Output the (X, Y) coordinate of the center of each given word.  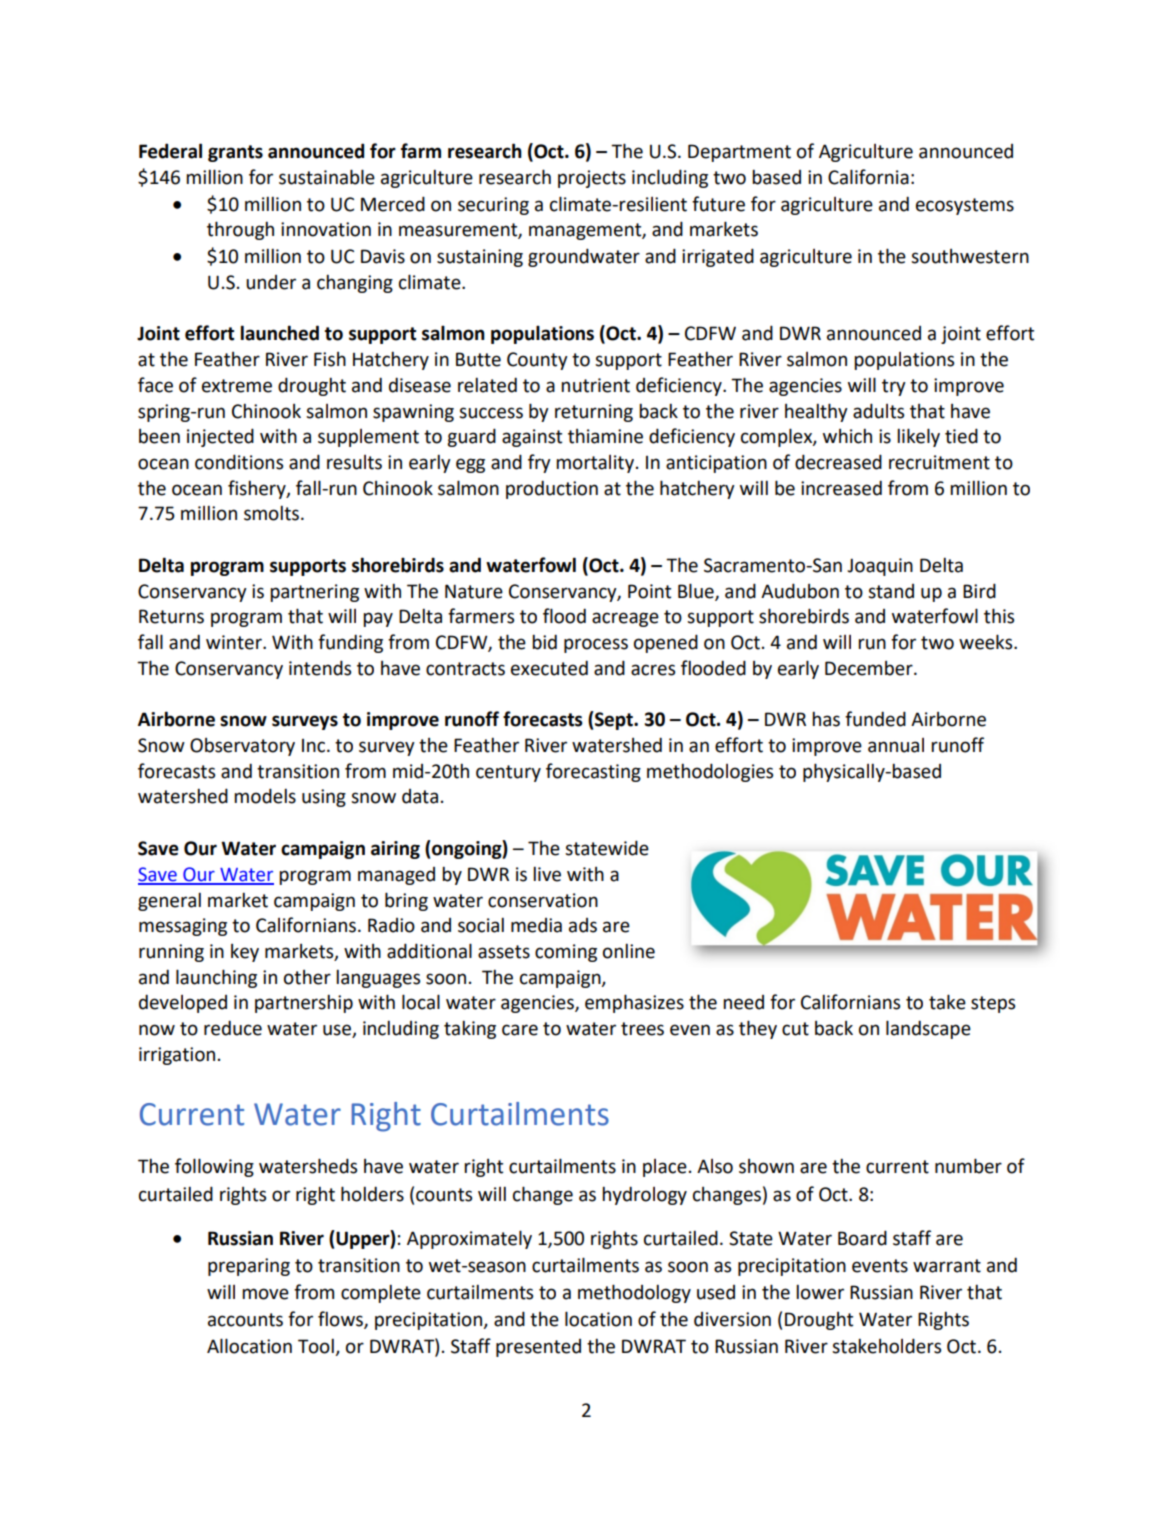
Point (649, 591)
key (245, 953)
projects (592, 179)
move (265, 1294)
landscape (928, 1029)
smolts (271, 513)
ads (583, 925)
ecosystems (965, 206)
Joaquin (880, 567)
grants (235, 153)
